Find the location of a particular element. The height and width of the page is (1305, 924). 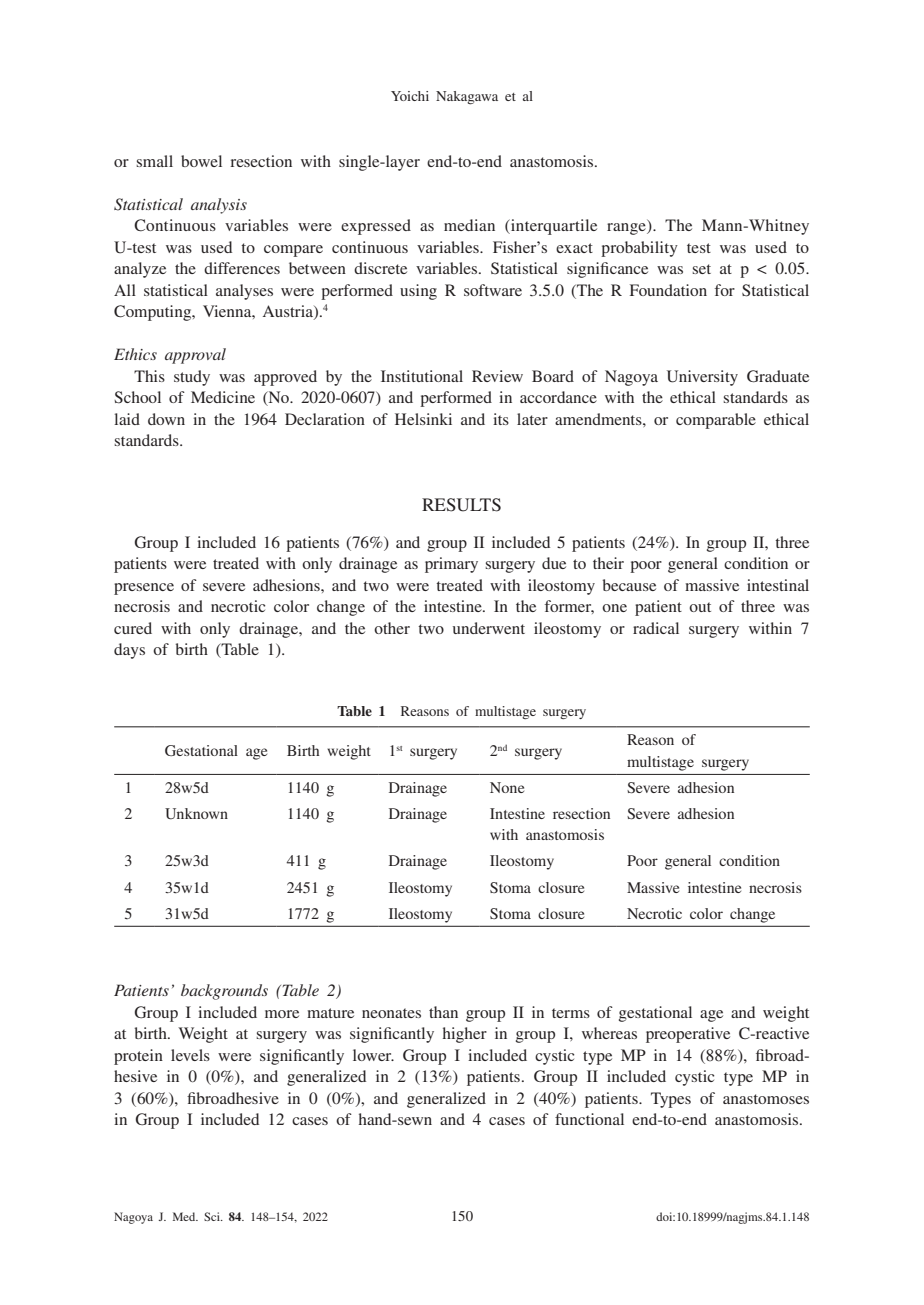

than is located at coordinates (443, 1012).
